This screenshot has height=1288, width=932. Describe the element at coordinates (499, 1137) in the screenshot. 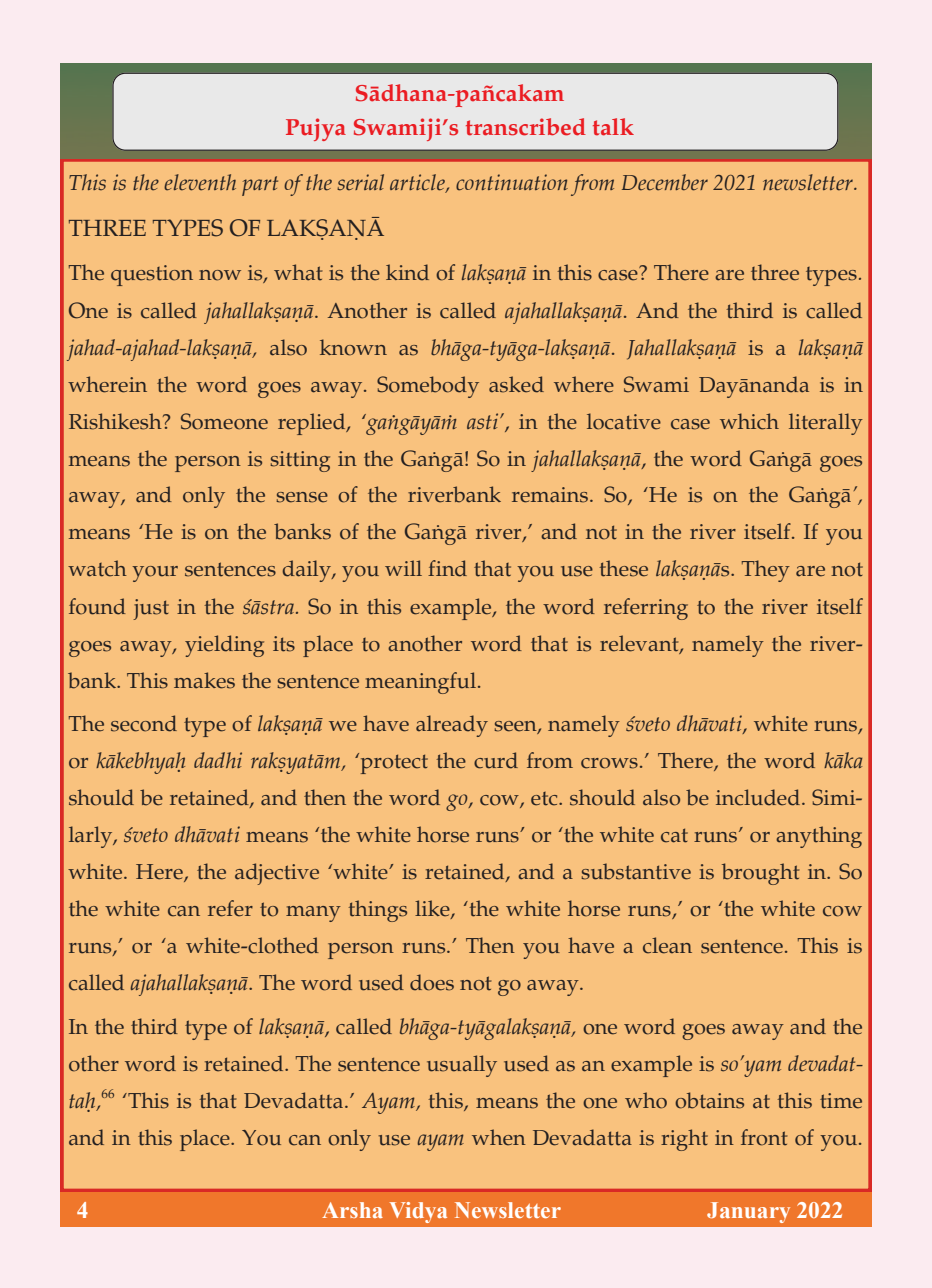

I see `when` at that location.
